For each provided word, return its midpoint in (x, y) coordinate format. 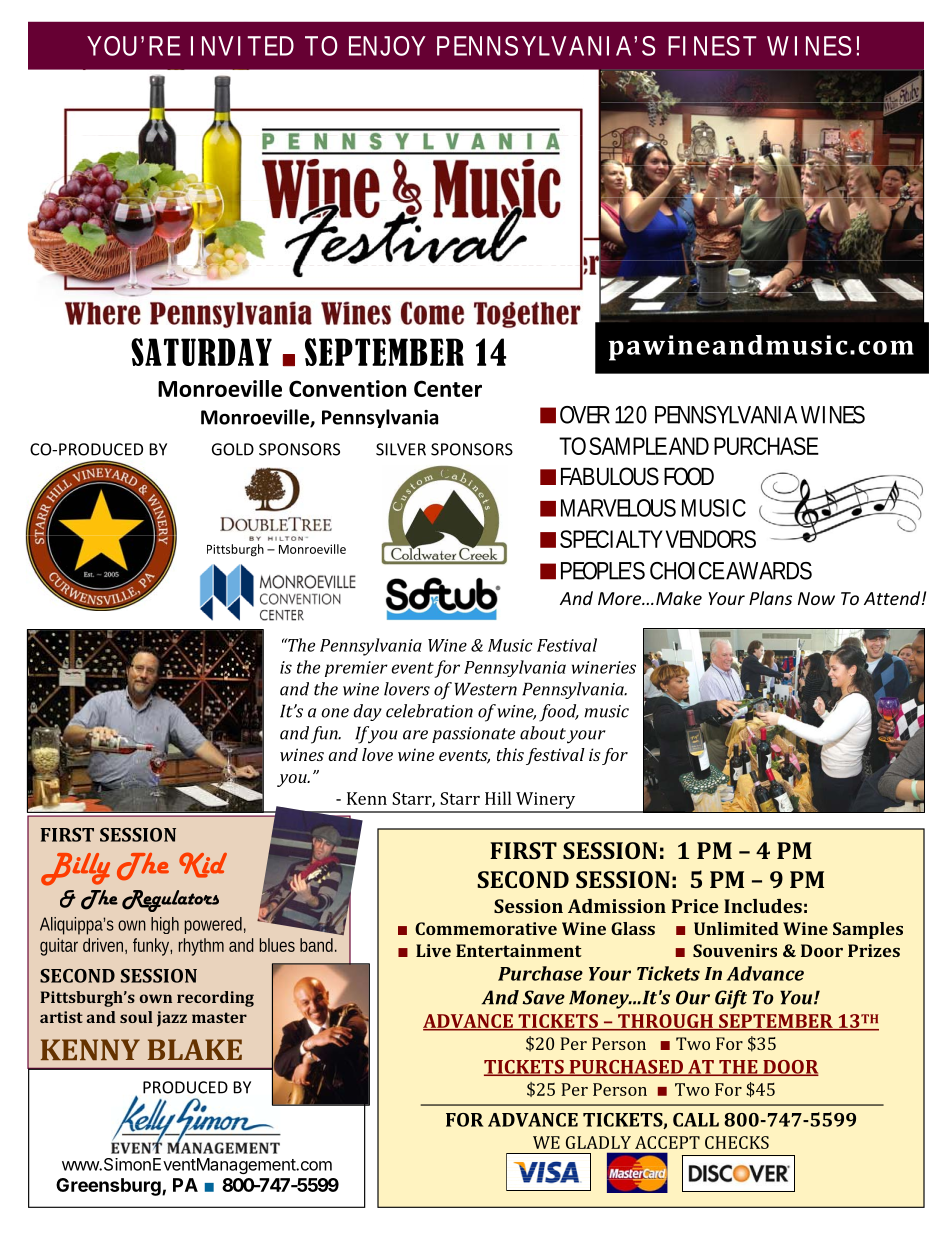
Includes (763, 906)
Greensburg (109, 1187)
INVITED (242, 46)
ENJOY (387, 46)
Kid (203, 865)
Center (448, 388)
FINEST (712, 46)
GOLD (233, 449)
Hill (498, 798)
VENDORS (711, 539)
